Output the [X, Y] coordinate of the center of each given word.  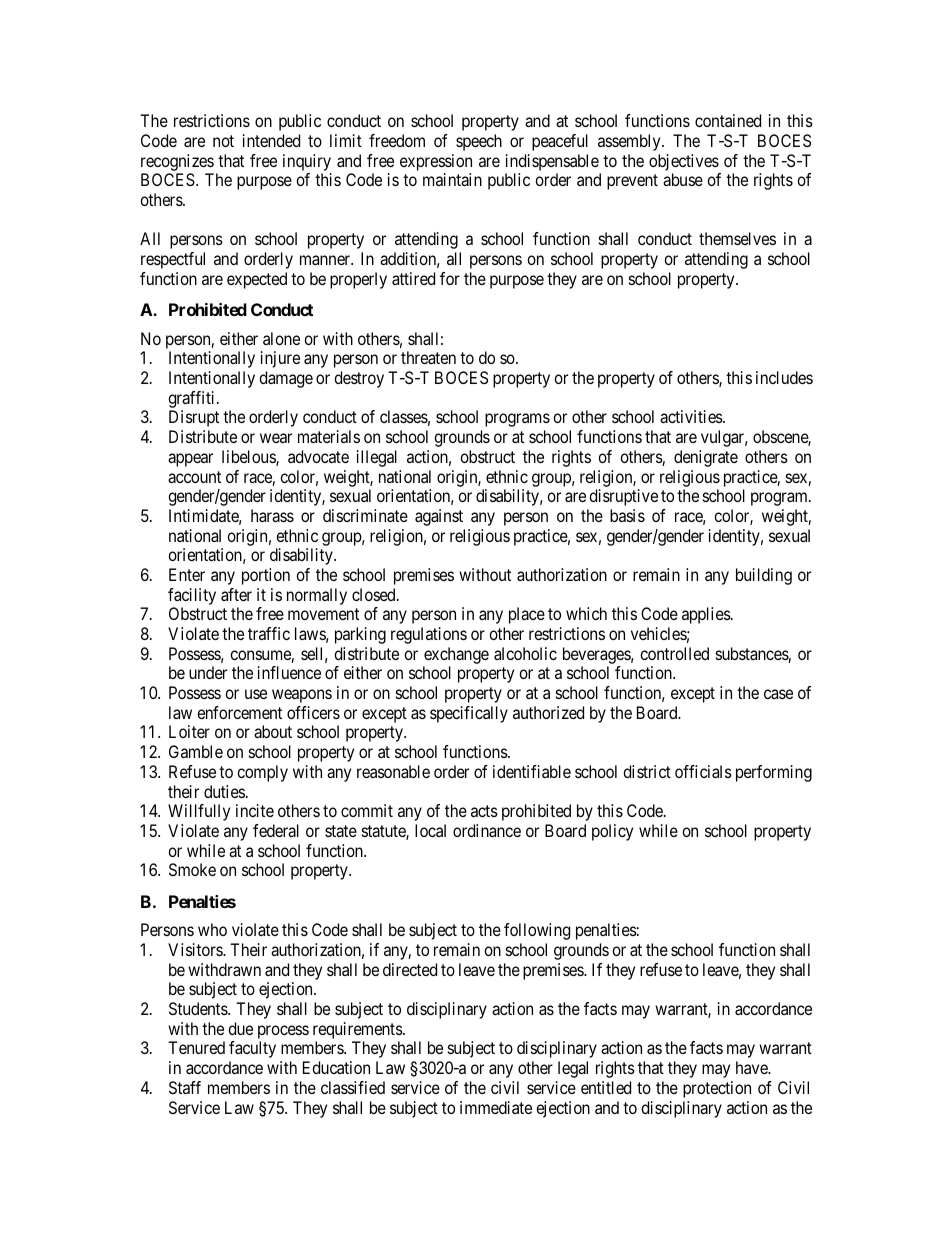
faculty [252, 1049]
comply [262, 773]
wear [276, 438]
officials [703, 771]
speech [479, 142]
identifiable [532, 771]
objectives [684, 162]
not [223, 141]
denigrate [706, 458]
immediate [496, 1107]
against [439, 517]
